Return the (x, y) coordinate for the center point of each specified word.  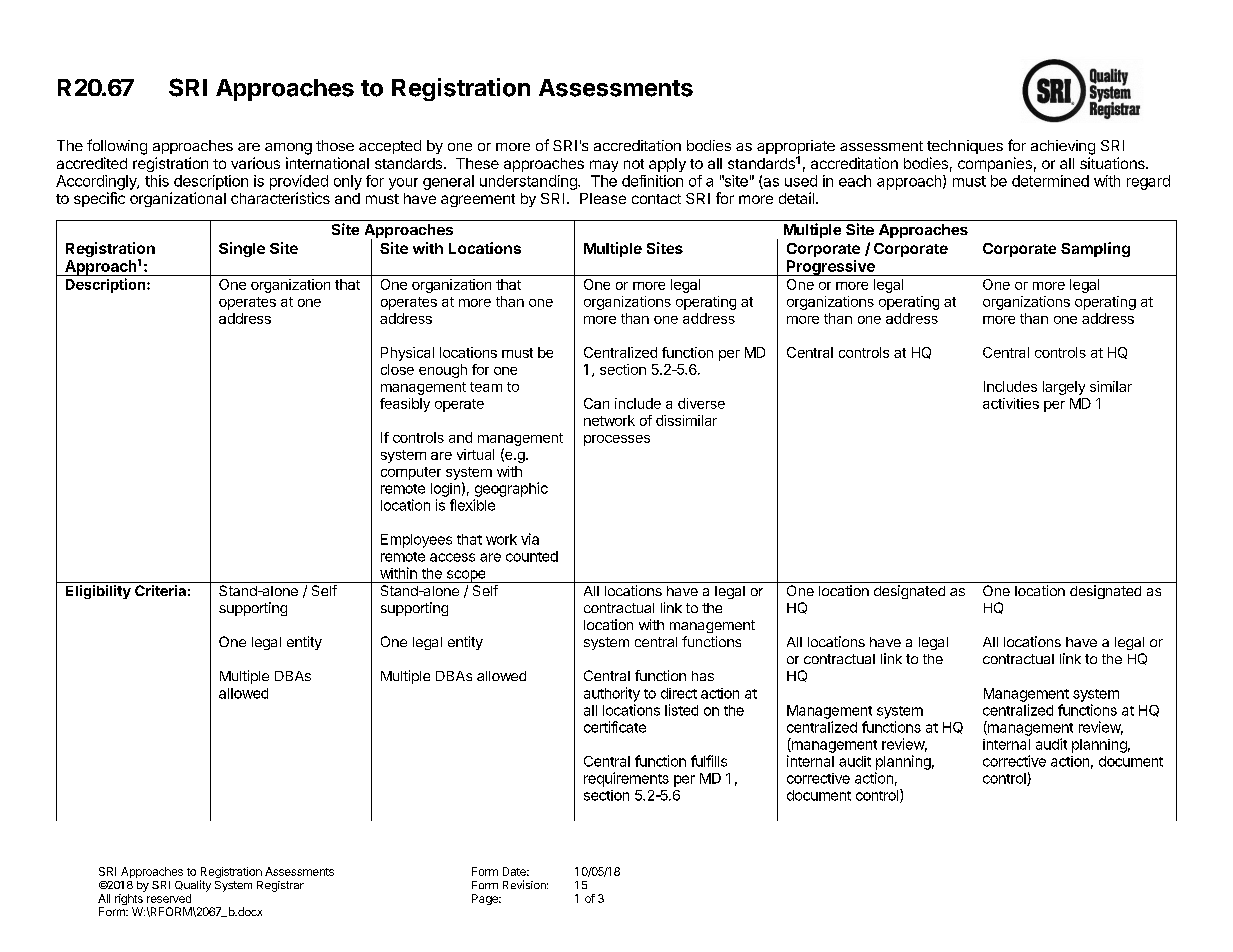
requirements (626, 779)
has (703, 676)
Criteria (160, 590)
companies (995, 164)
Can (596, 403)
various (255, 163)
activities (1011, 403)
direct (679, 693)
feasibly (405, 405)
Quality (193, 886)
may (604, 166)
